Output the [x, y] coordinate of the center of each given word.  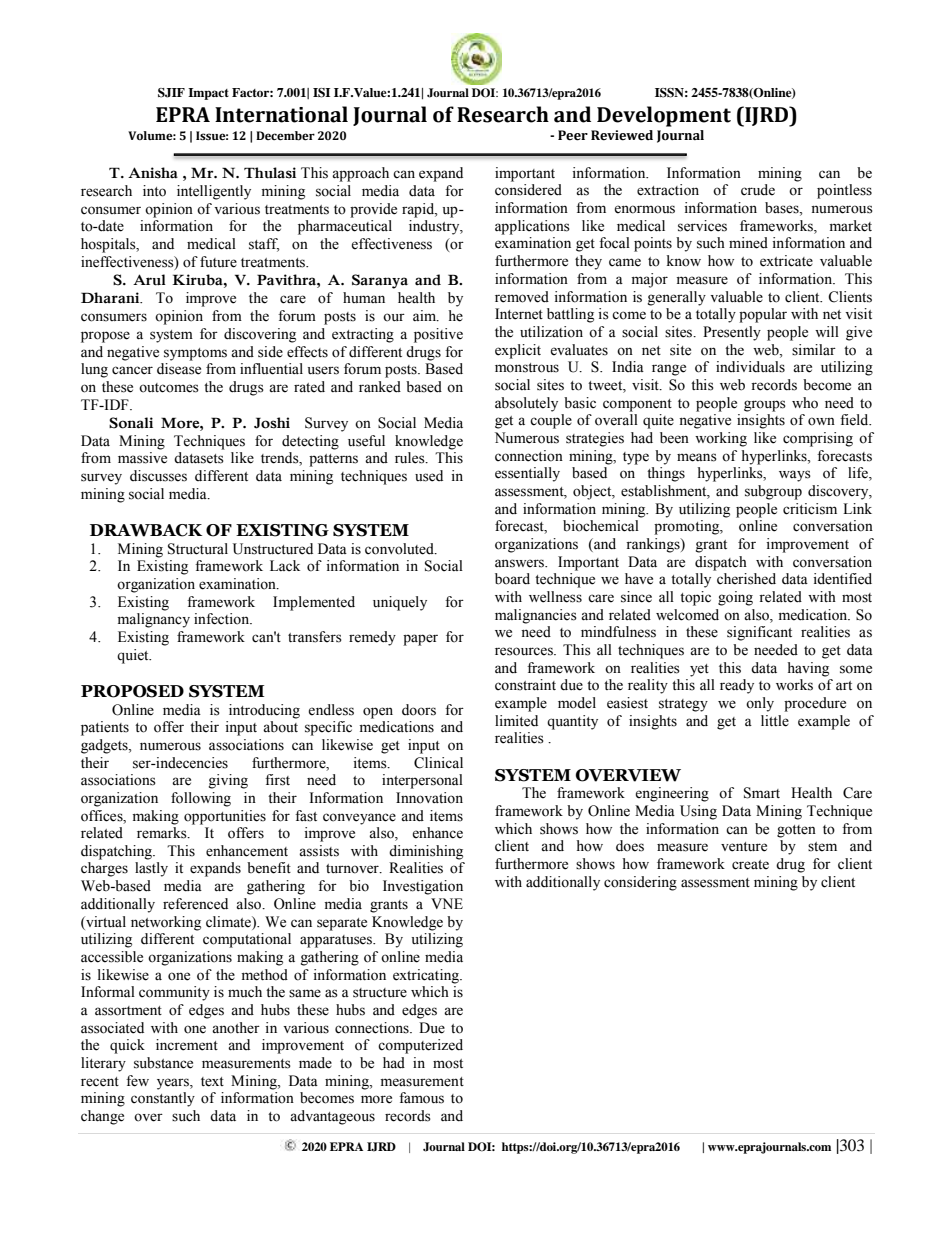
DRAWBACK [146, 530]
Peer [573, 135]
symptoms [195, 354]
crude [758, 190]
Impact [208, 94]
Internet [519, 314]
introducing [264, 711]
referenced [195, 904]
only [760, 704]
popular [763, 315]
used [429, 476]
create [750, 865]
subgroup [773, 492]
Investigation [423, 887]
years [174, 1084]
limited [516, 721]
